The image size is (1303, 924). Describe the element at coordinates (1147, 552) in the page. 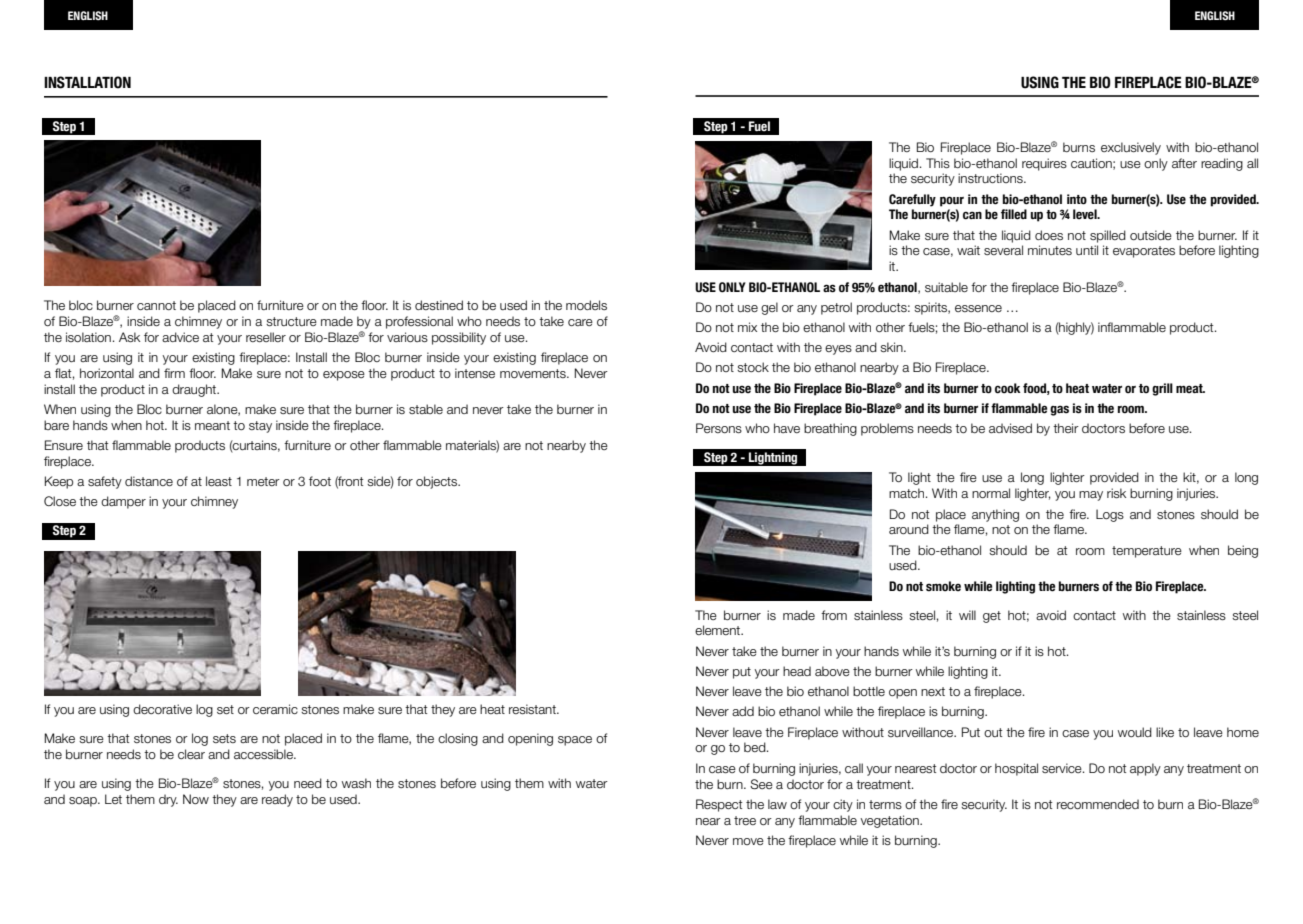

I see `temperature` at that location.
